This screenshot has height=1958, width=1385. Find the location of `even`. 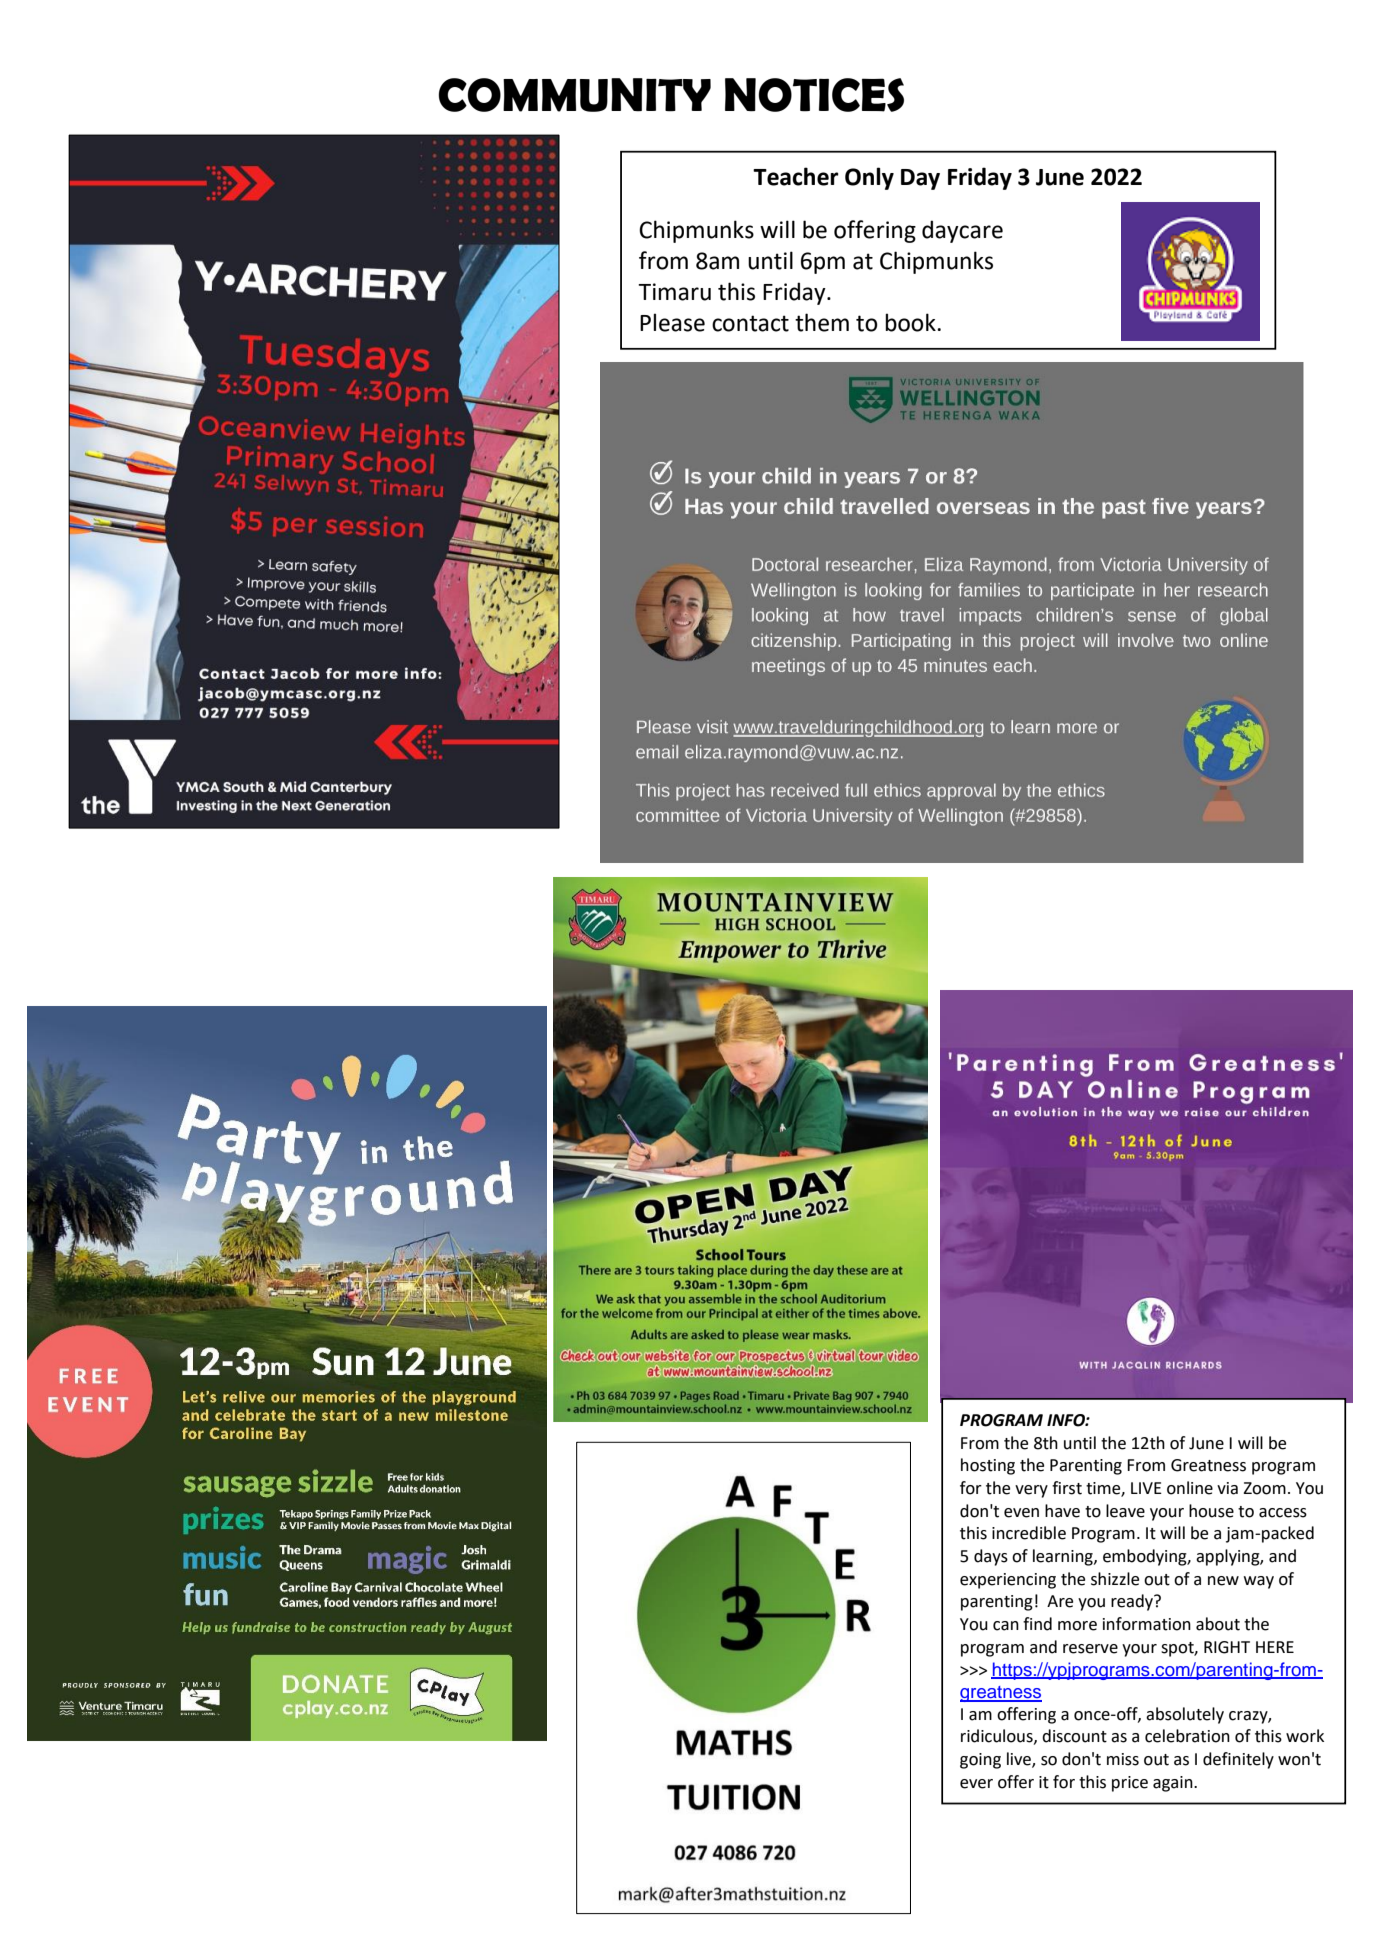

even is located at coordinates (1021, 1513).
